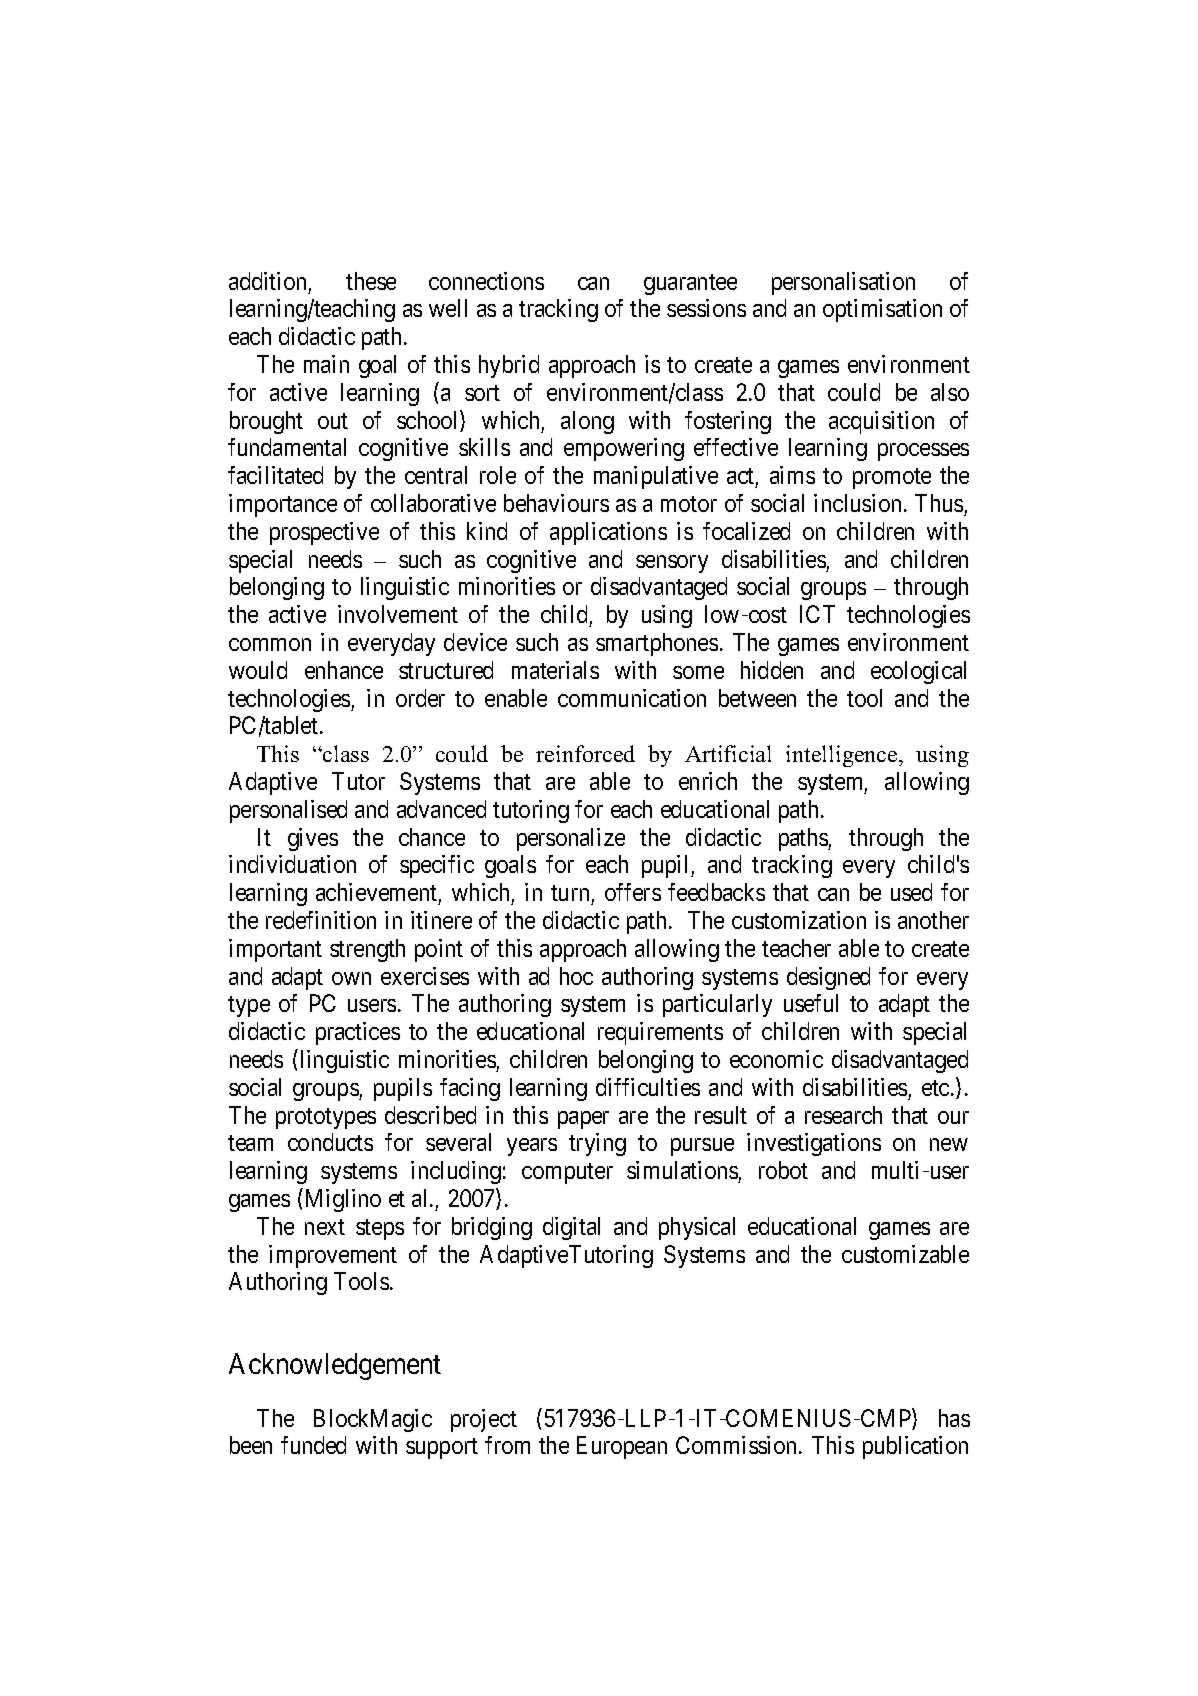  I want to click on practices, so click(358, 1033).
